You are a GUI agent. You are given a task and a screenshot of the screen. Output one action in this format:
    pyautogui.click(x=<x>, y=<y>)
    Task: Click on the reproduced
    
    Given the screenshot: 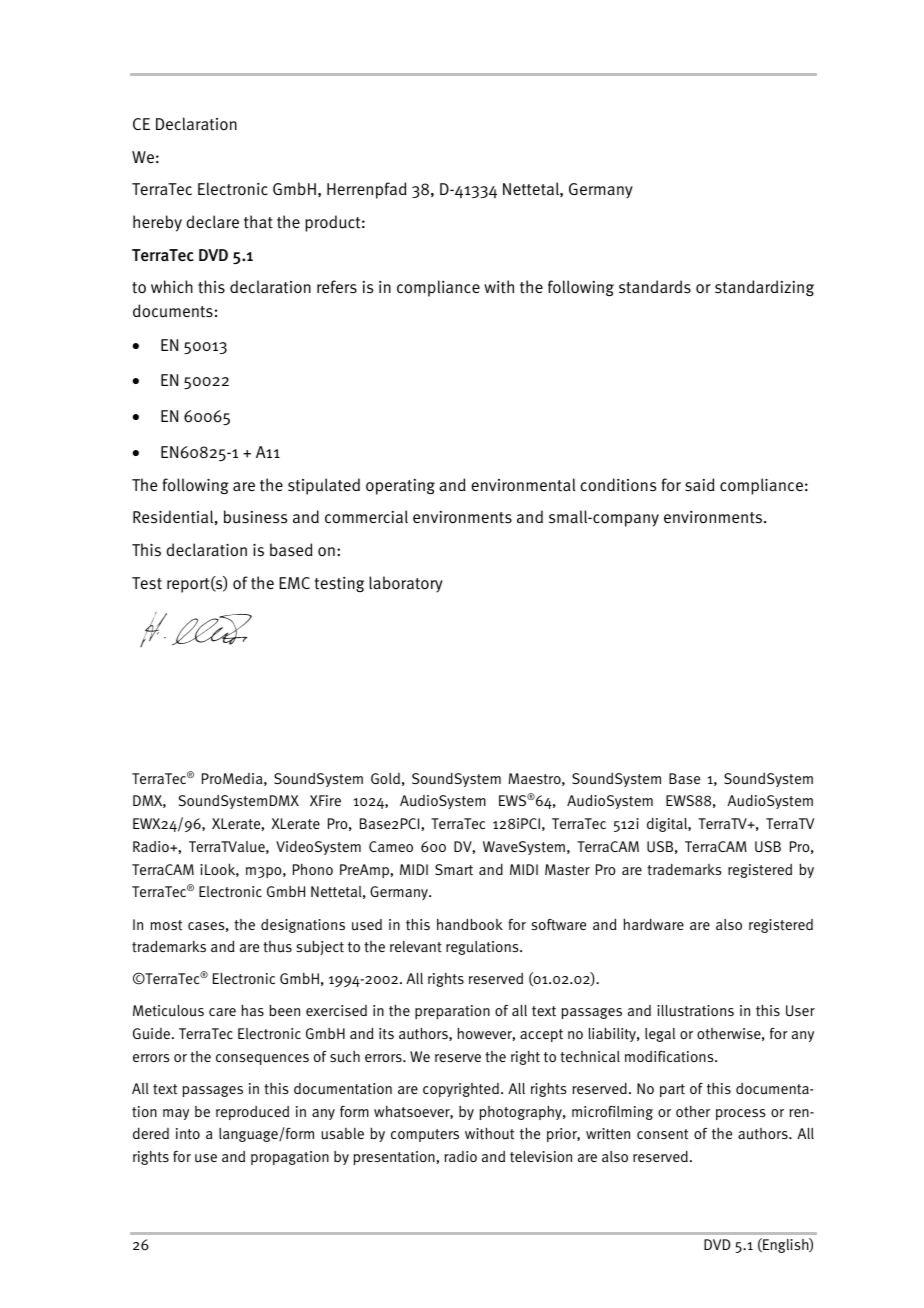 What is the action you would take?
    pyautogui.click(x=252, y=1113)
